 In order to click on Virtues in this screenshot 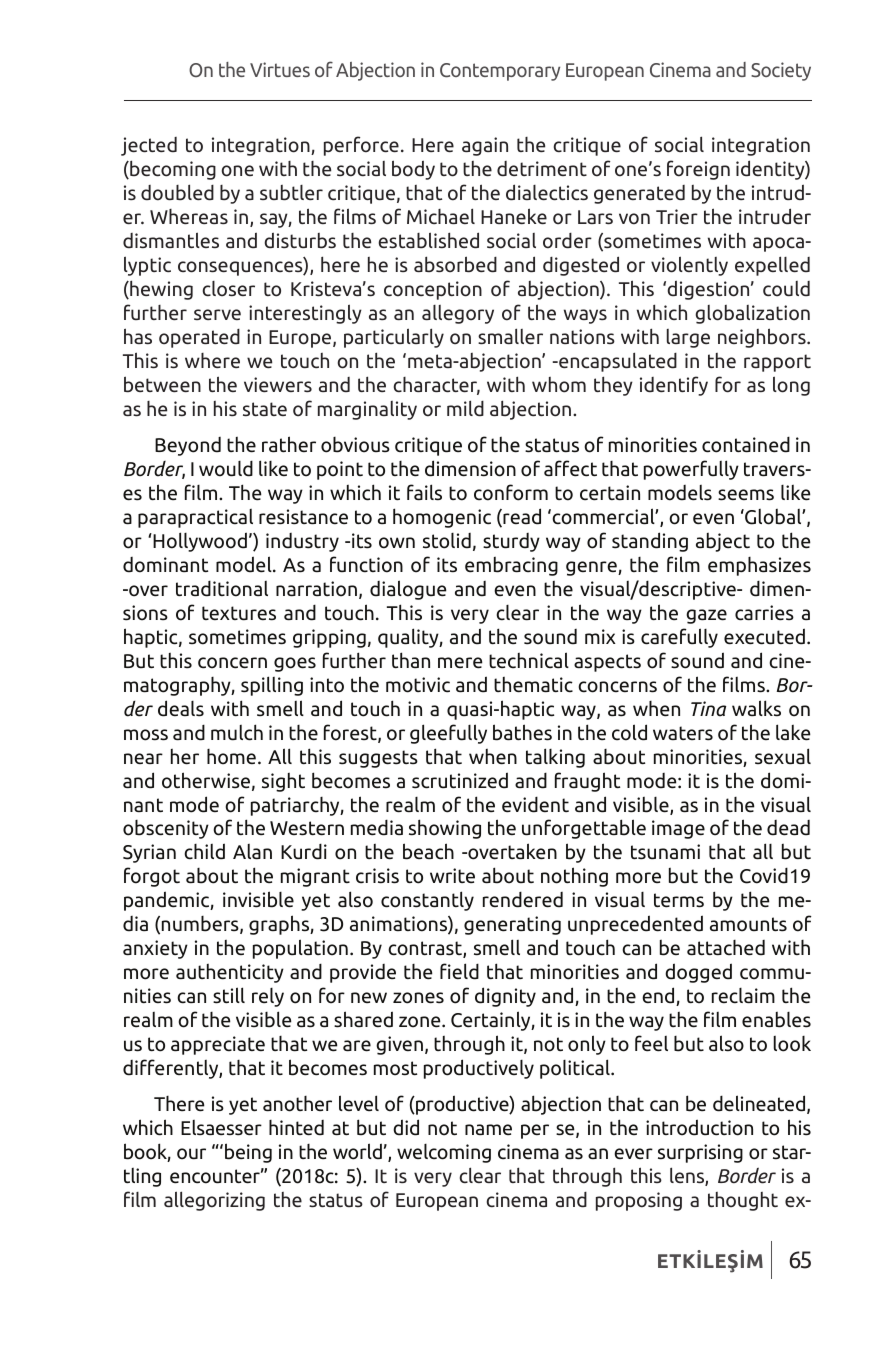, I will do `click(280, 69)`.
